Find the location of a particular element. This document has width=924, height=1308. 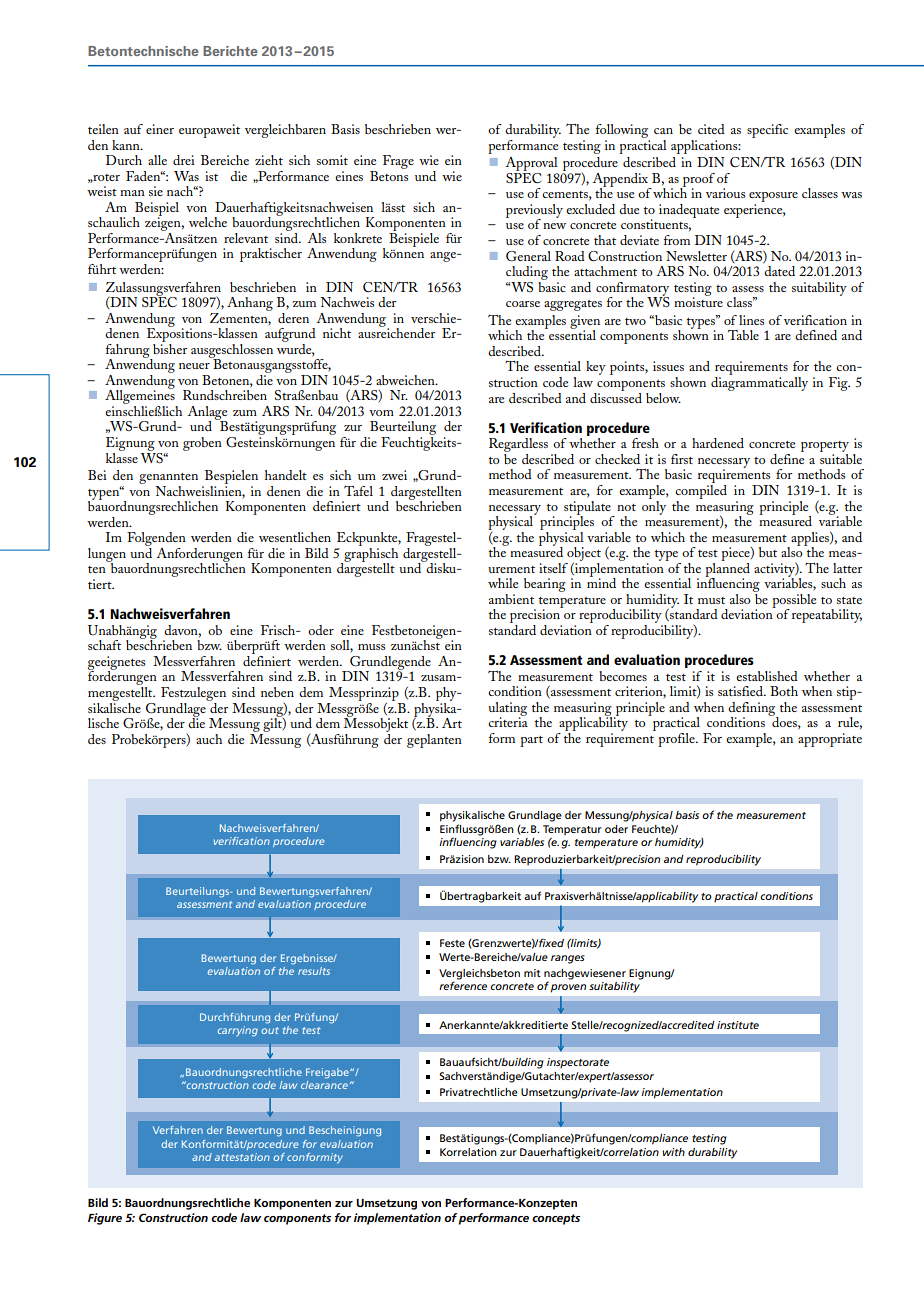

institute is located at coordinates (738, 1025).
